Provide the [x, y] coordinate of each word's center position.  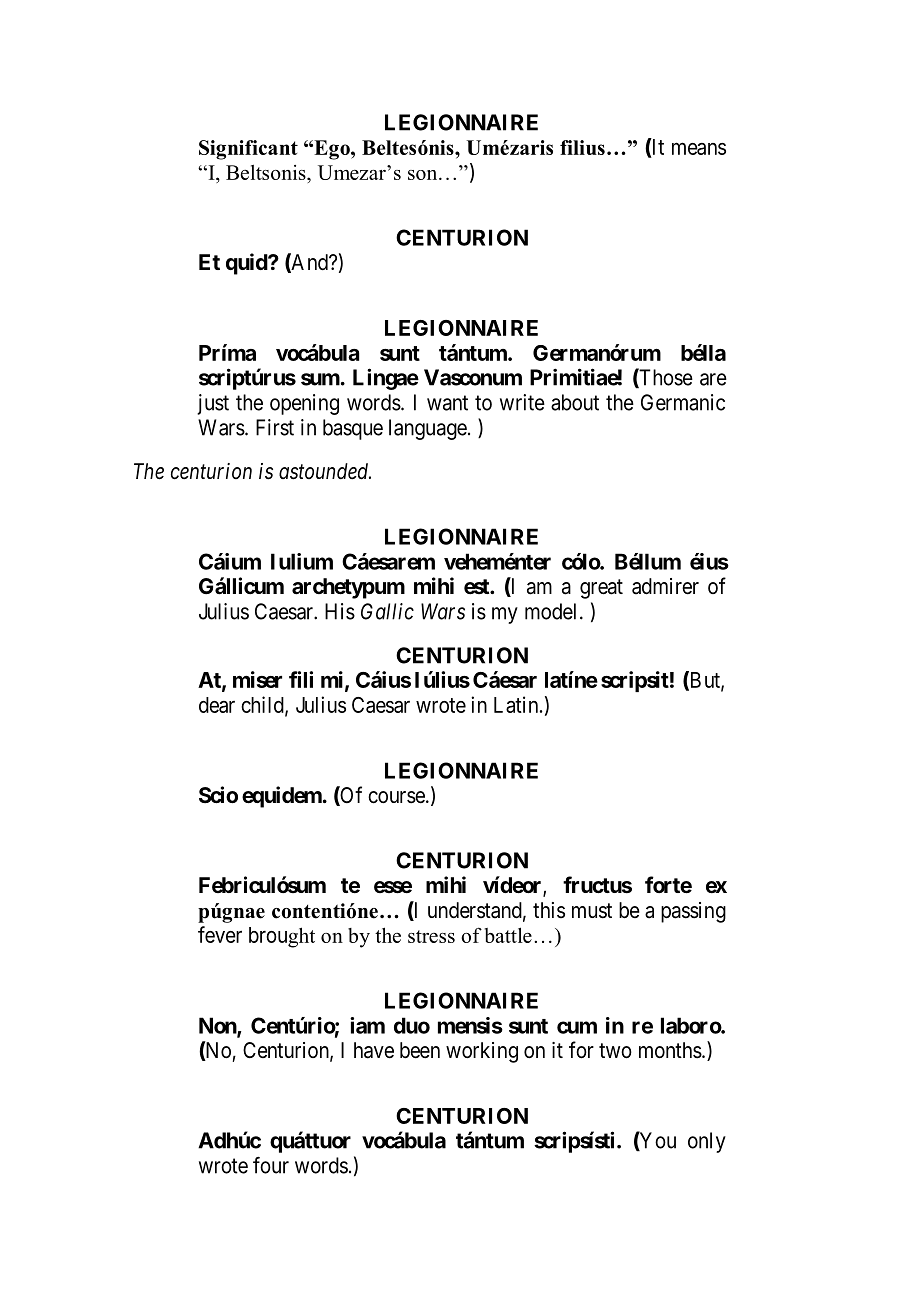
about [575, 402]
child [263, 705]
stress [431, 936]
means [699, 148]
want [447, 403]
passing [693, 912]
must [592, 911]
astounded [325, 471]
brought [282, 937]
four [271, 1165]
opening [304, 404]
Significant [248, 150]
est [477, 587]
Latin [517, 704]
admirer [665, 586]
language [428, 429]
